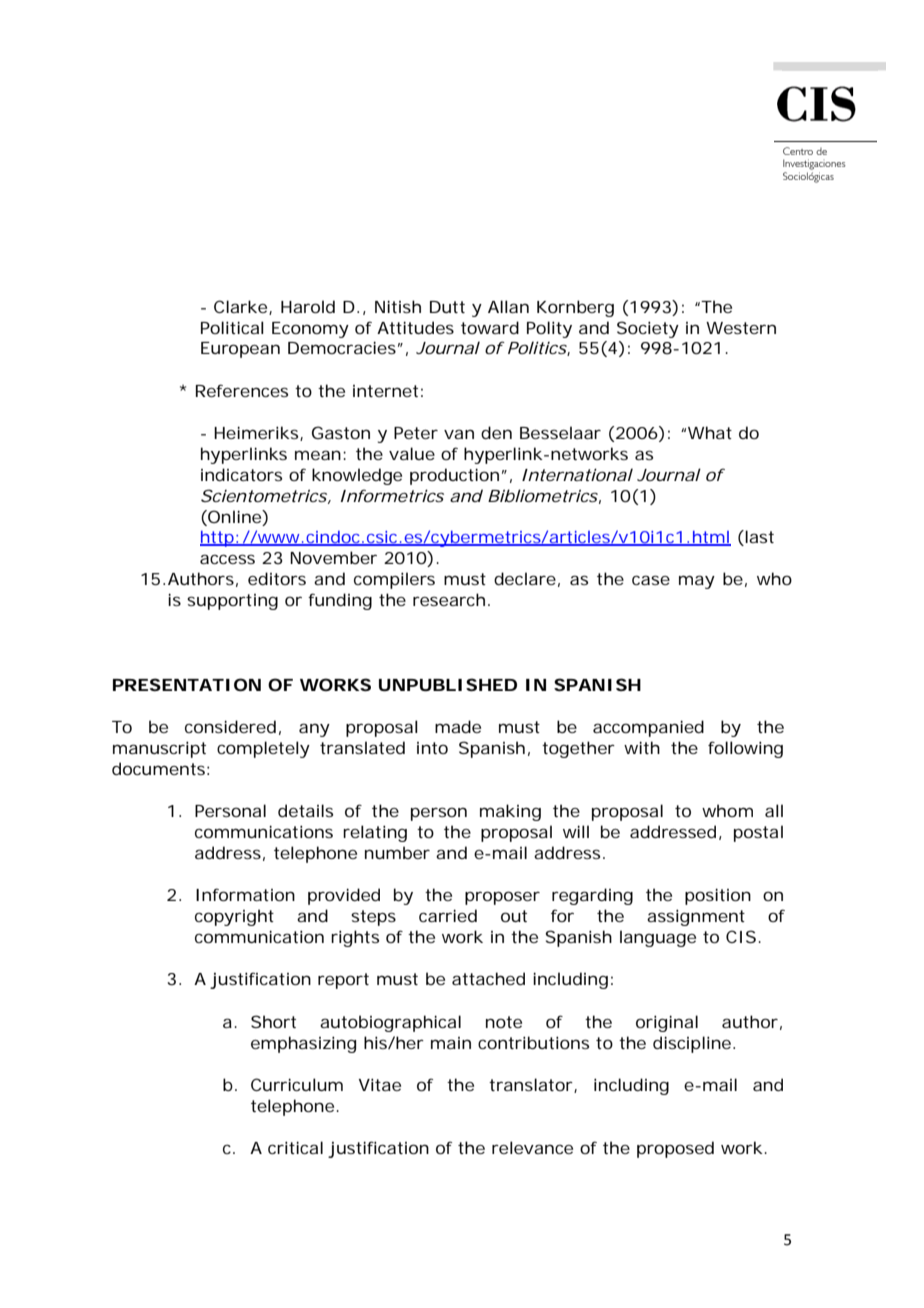 The width and height of the screenshot is (924, 1308). I want to click on Attitudes, so click(415, 327).
